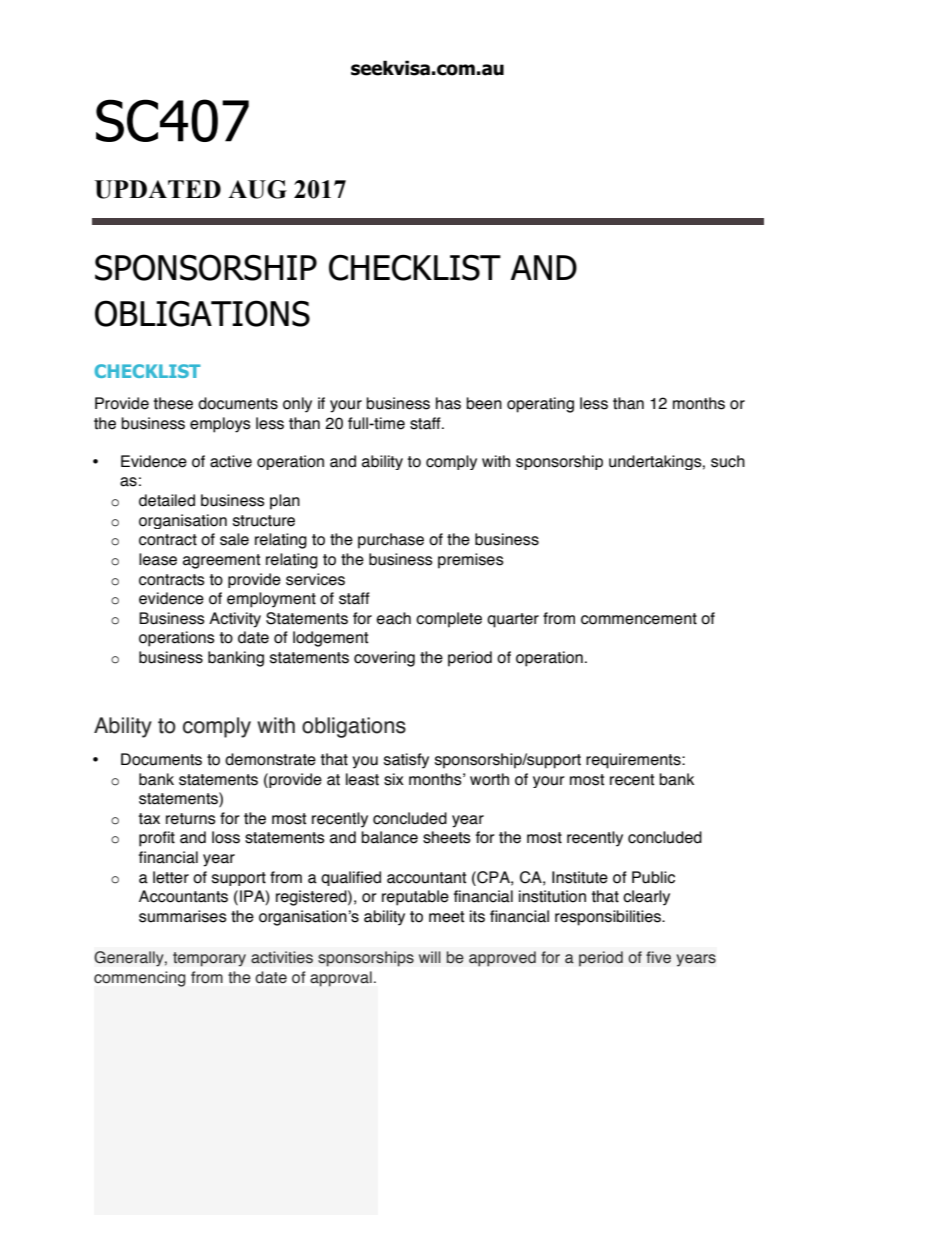 The image size is (952, 1233). I want to click on temporary, so click(209, 959).
